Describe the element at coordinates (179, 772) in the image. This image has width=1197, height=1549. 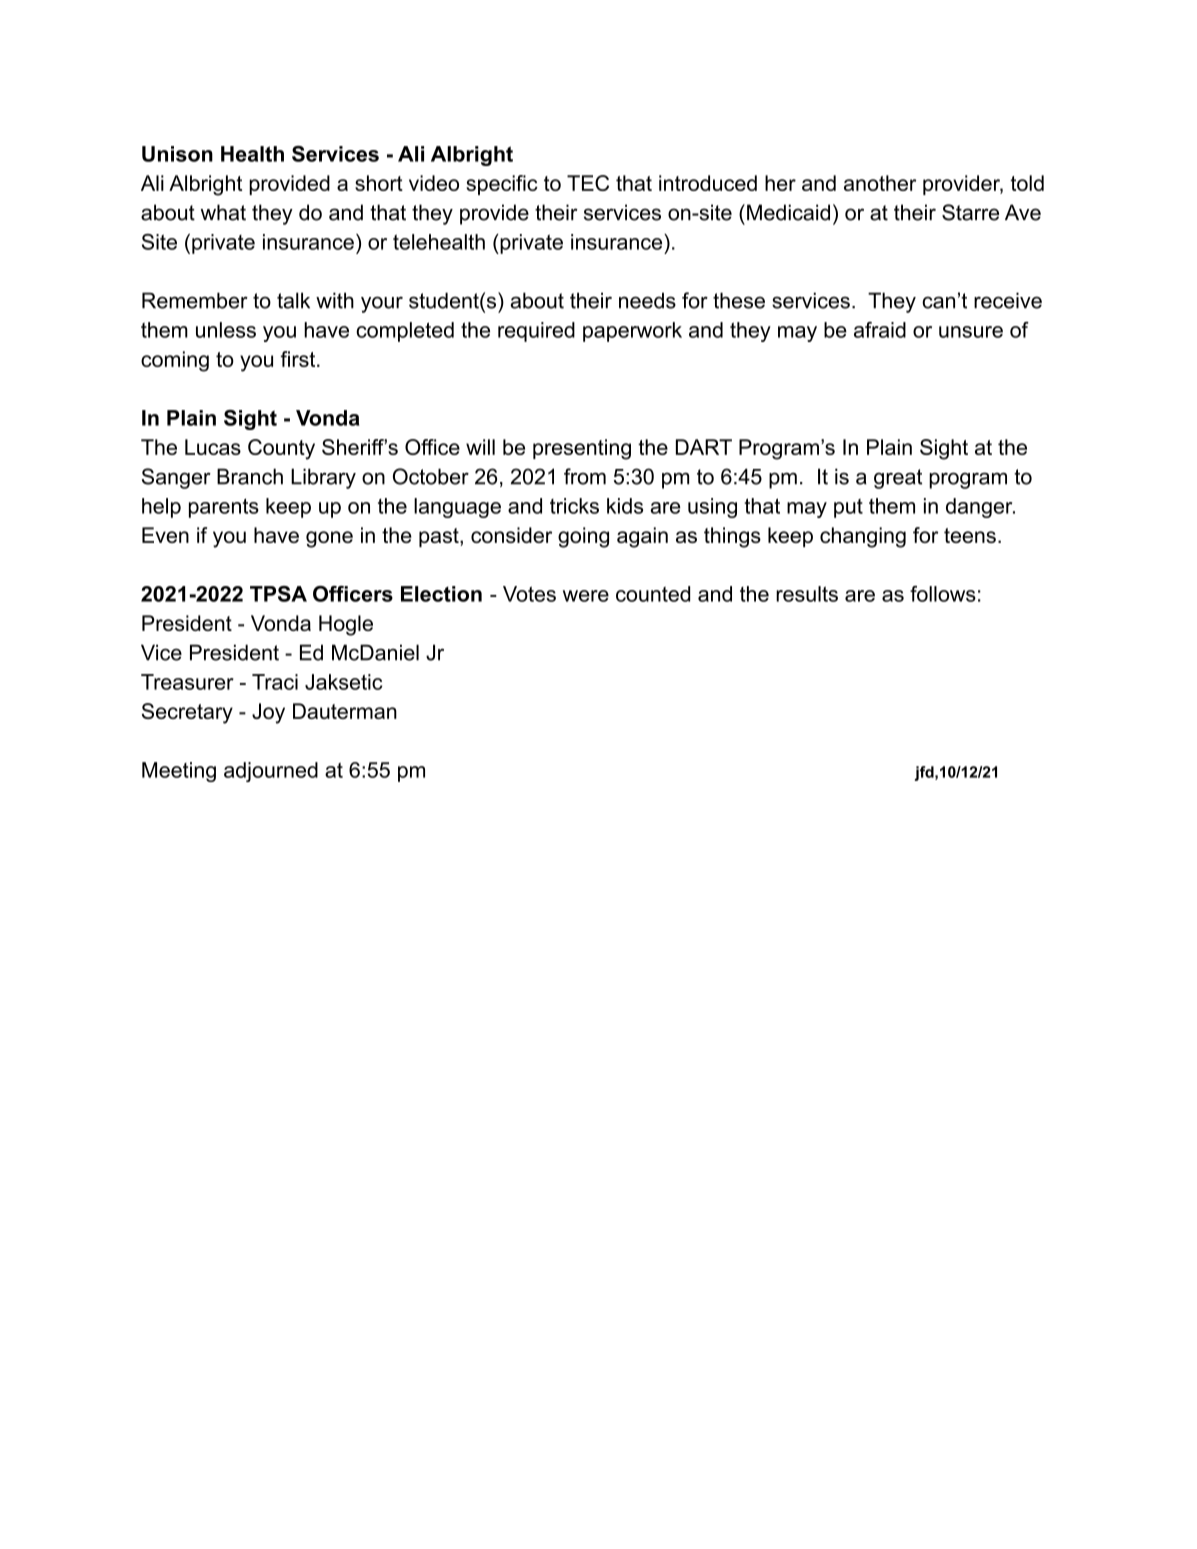
I see `Meeting` at that location.
